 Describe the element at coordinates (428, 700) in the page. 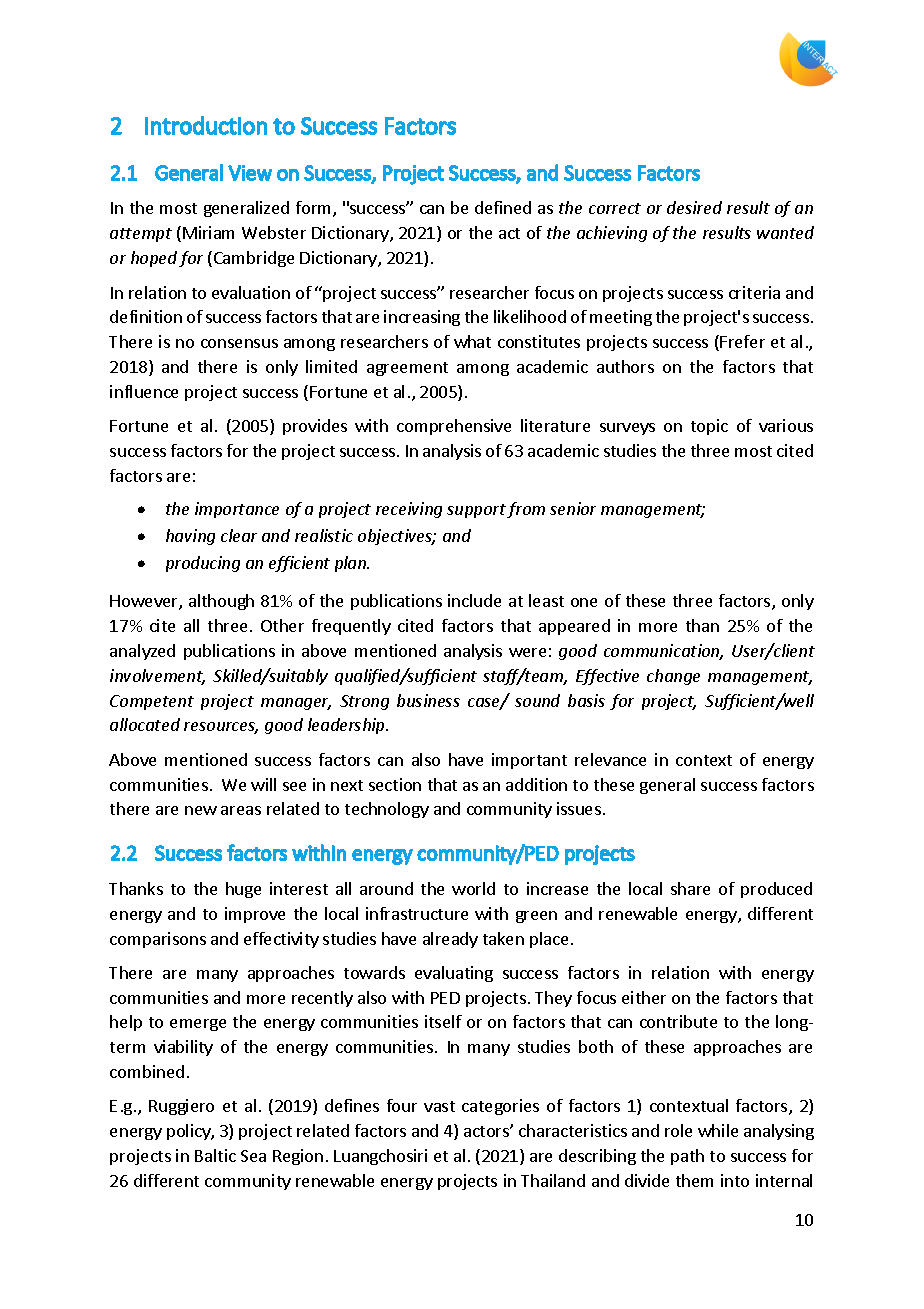

I see `business` at that location.
